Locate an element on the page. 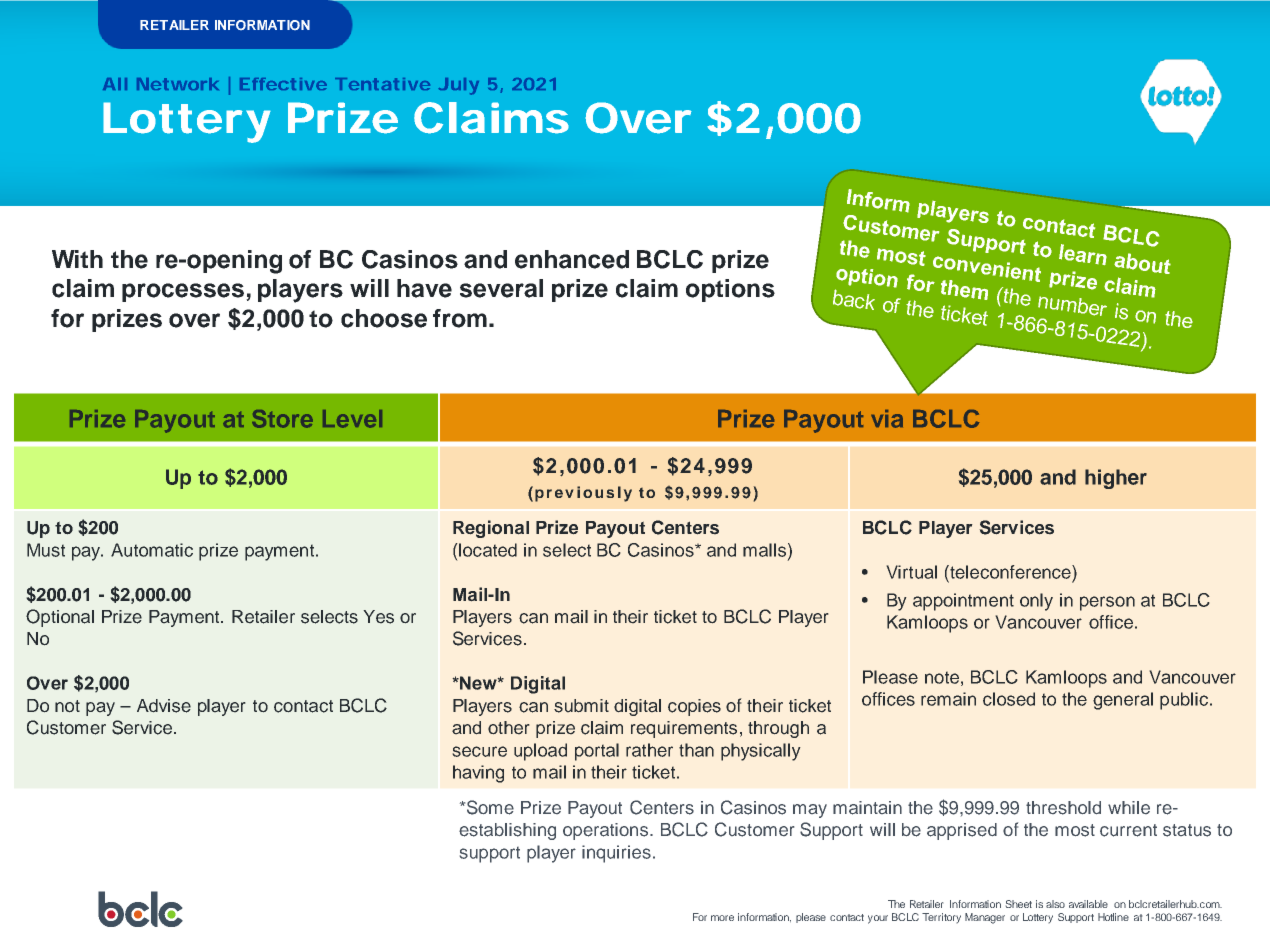 Image resolution: width=1270 pixels, height=952 pixels. higher is located at coordinates (1116, 479).
